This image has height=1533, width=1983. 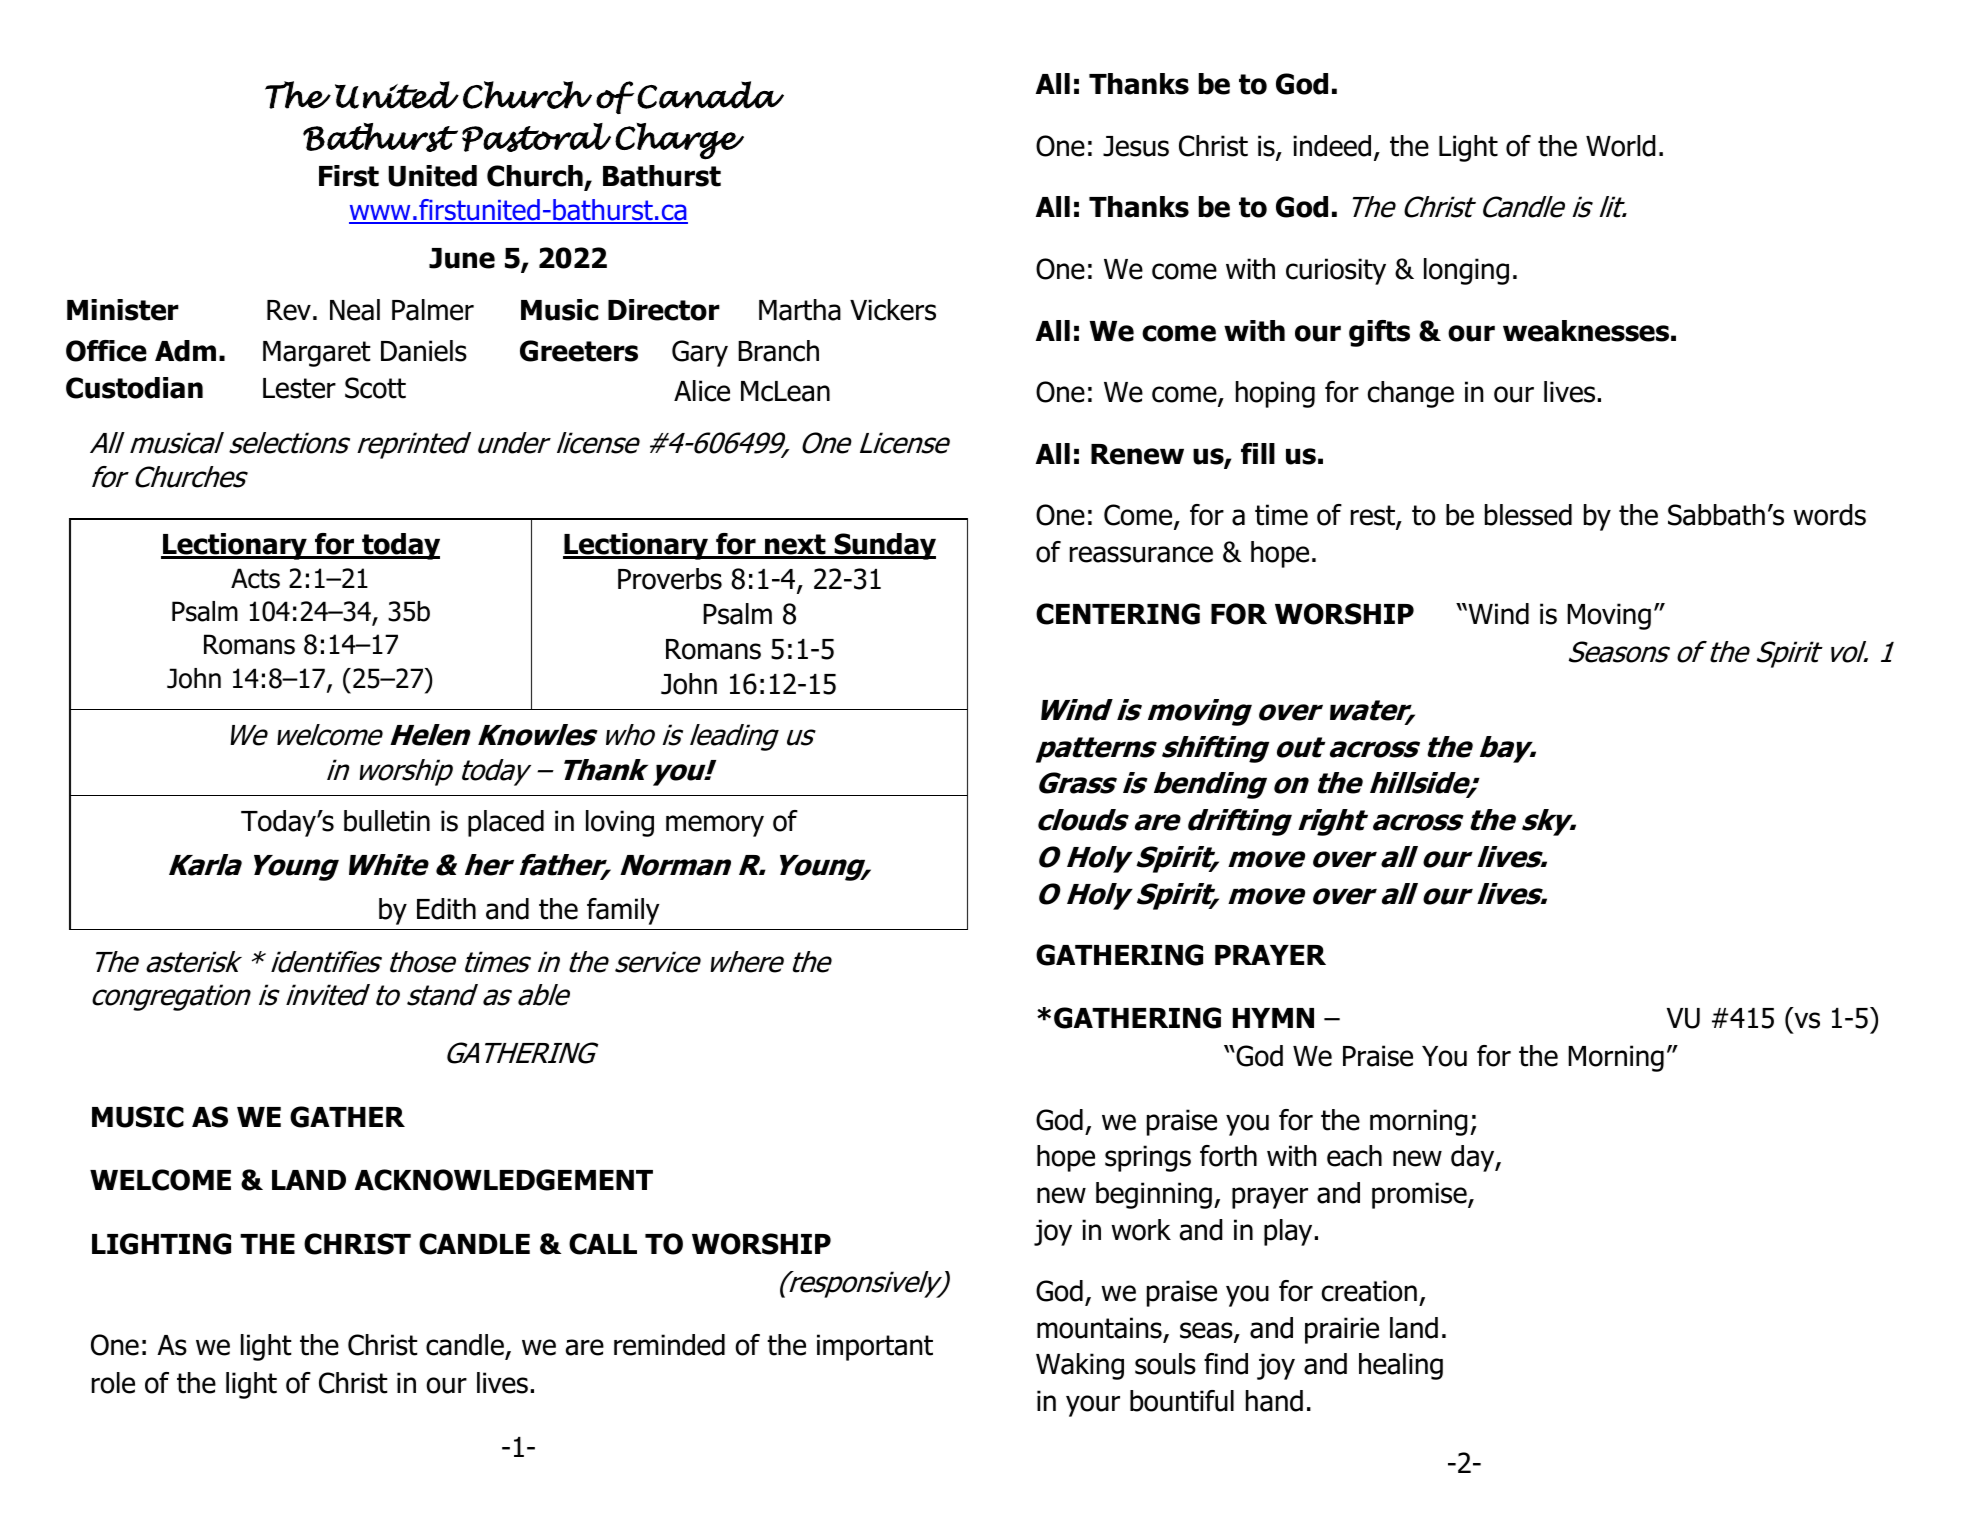 What do you see at coordinates (875, 1347) in the image?
I see `important` at bounding box center [875, 1347].
